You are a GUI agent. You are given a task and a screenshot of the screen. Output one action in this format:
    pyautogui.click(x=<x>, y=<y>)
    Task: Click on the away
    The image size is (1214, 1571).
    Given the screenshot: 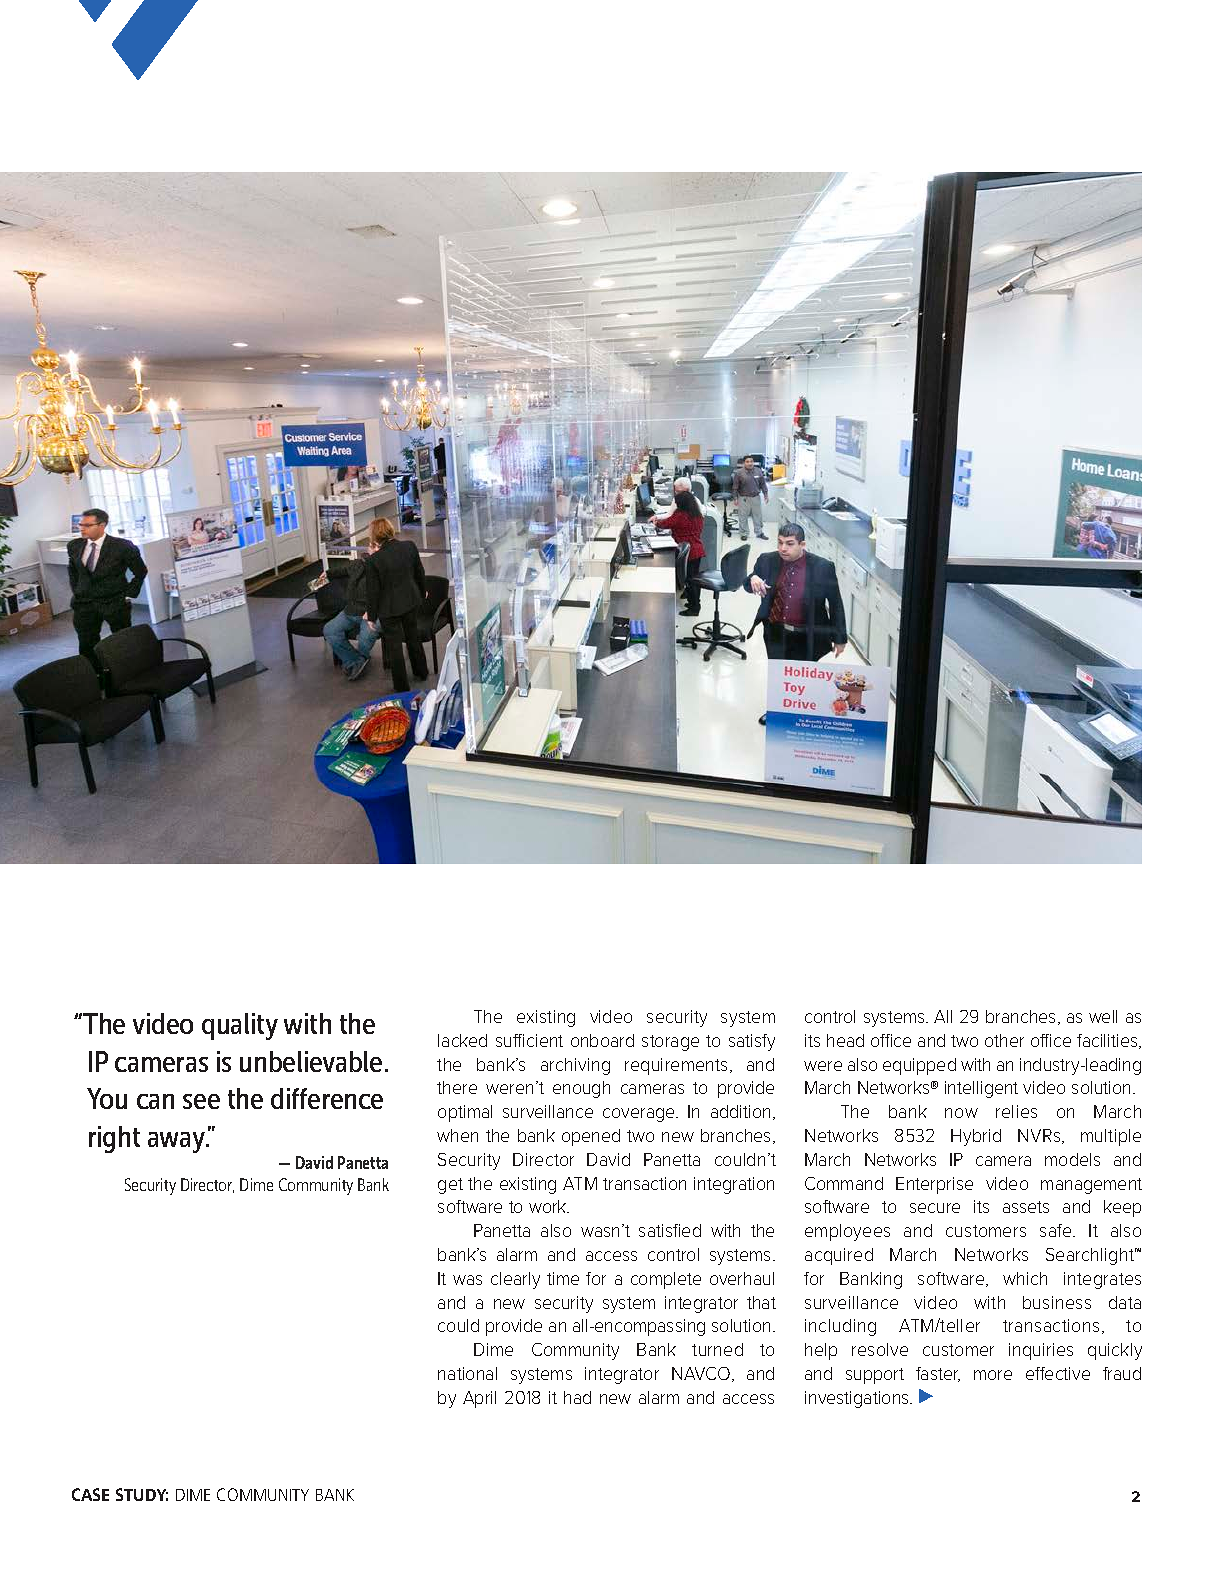 What is the action you would take?
    pyautogui.click(x=177, y=1142)
